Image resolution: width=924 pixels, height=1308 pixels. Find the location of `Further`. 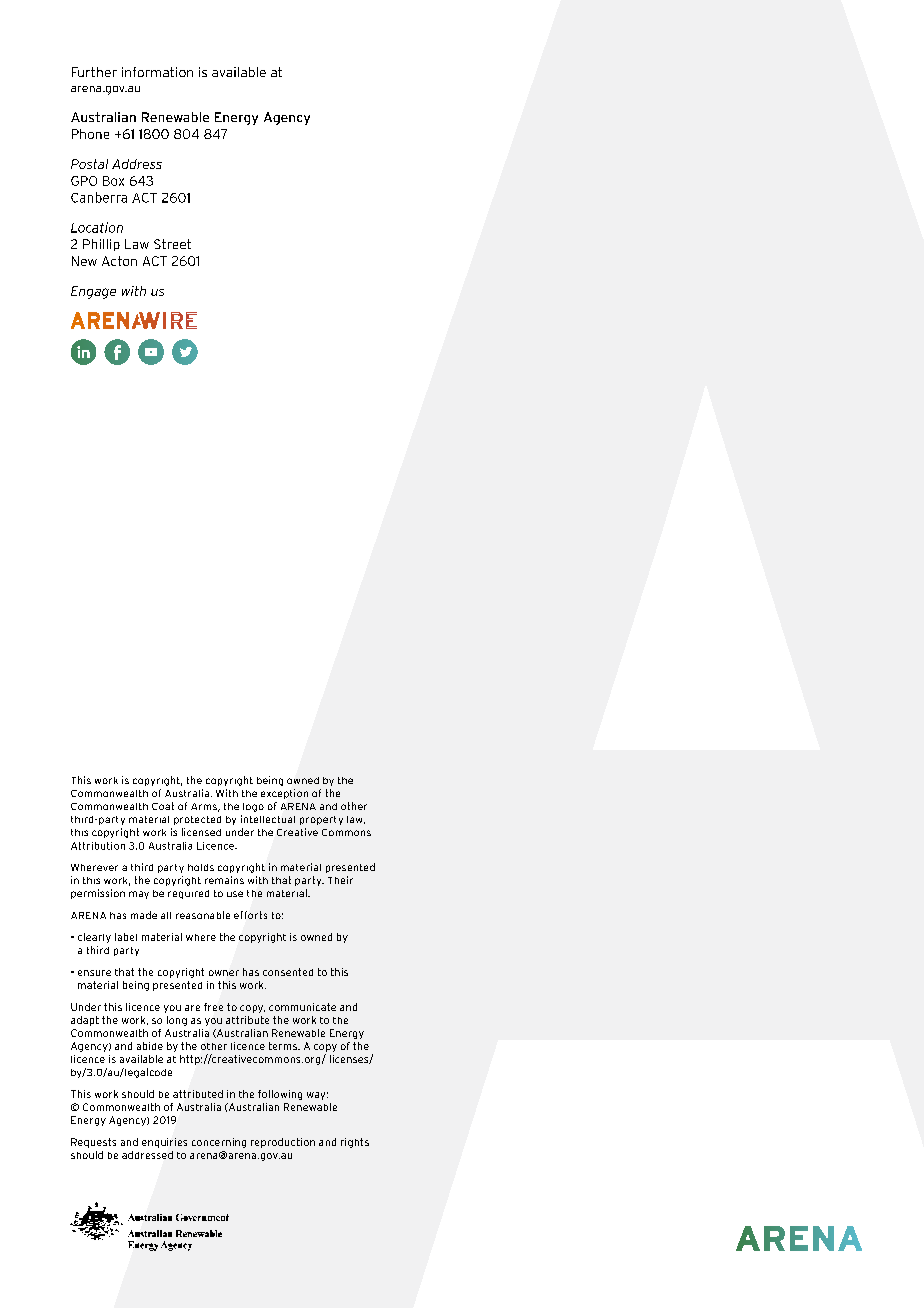

Further is located at coordinates (94, 72).
